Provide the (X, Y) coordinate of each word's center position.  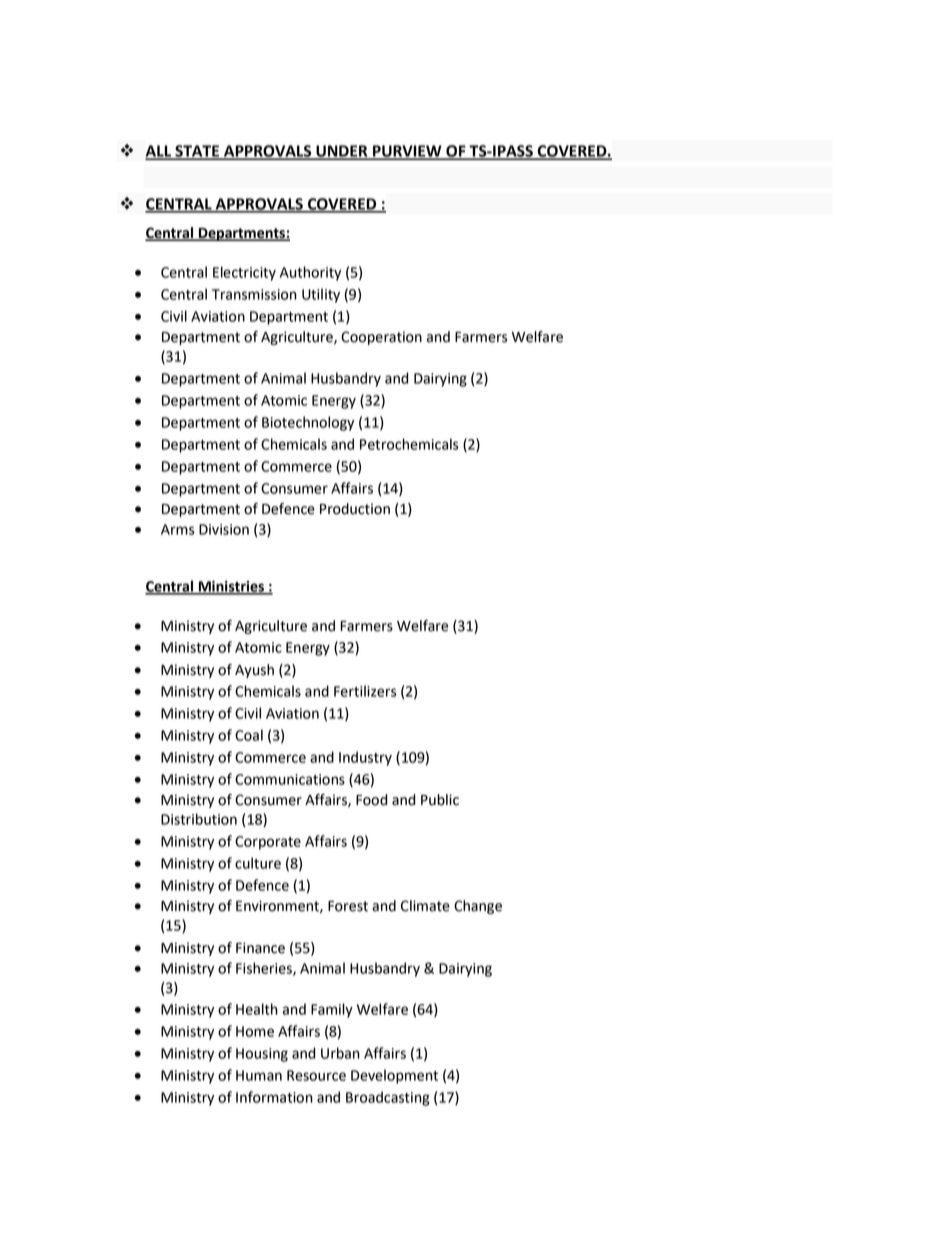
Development (394, 1076)
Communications (290, 779)
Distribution (199, 819)
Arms (178, 529)
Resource (316, 1075)
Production (355, 509)
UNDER (342, 152)
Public (440, 800)
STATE (197, 152)
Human (259, 1075)
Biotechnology (308, 423)
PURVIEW (407, 152)
